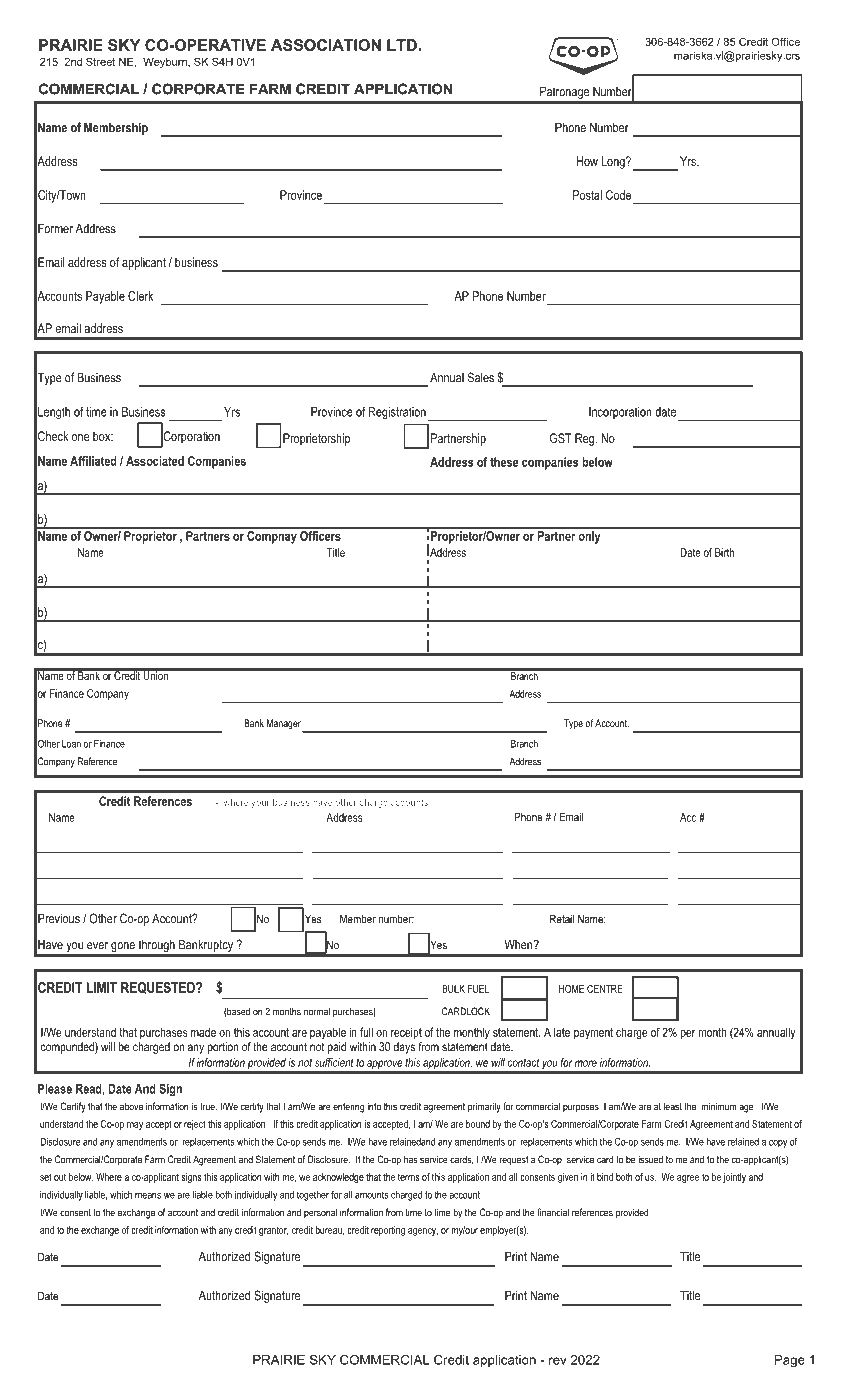 Image resolution: width=849 pixels, height=1400 pixels. Describe the element at coordinates (148, 1196) in the screenshot. I see `means` at that location.
